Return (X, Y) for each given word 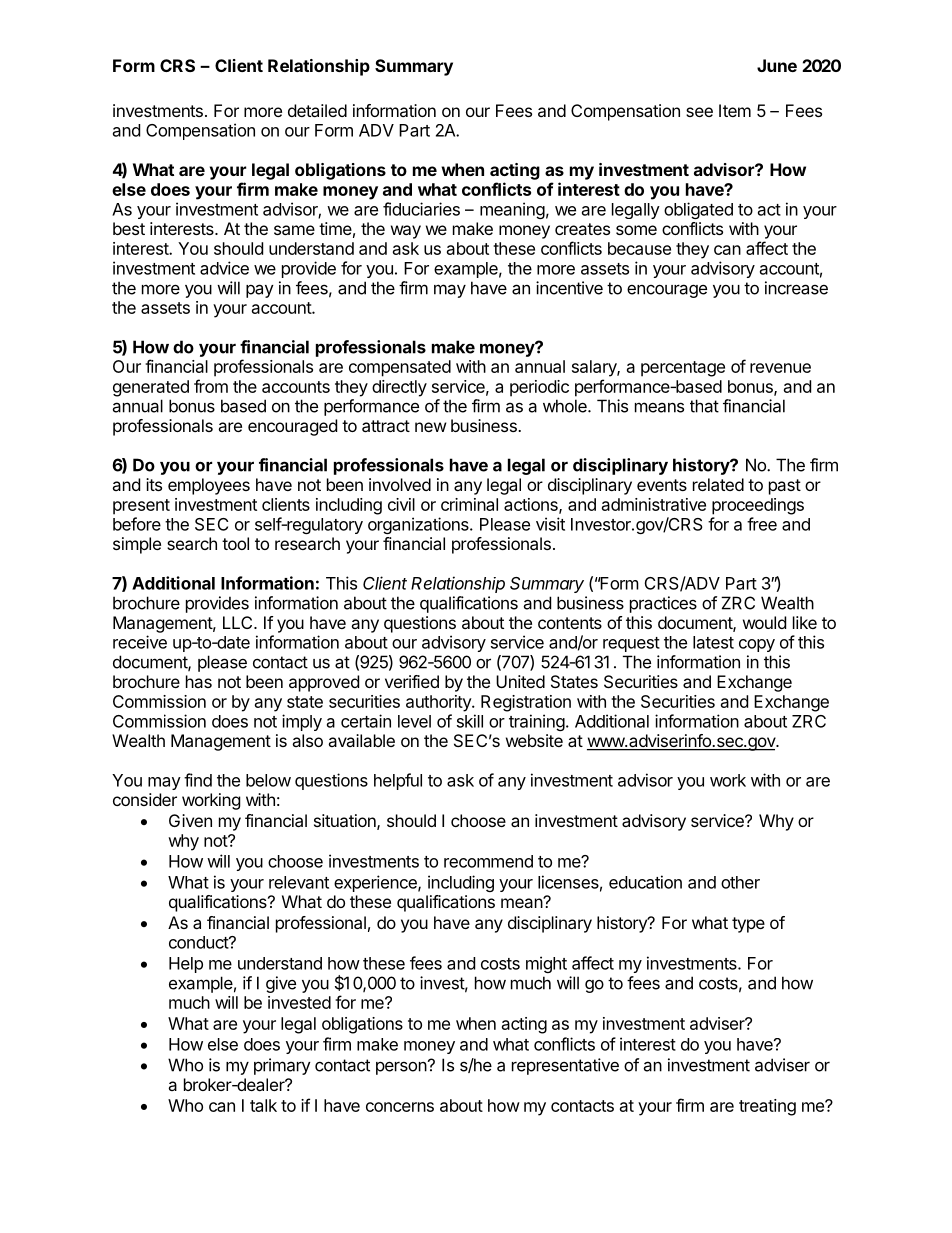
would (764, 622)
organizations (419, 525)
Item (735, 110)
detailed (317, 110)
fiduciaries (421, 209)
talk (263, 1105)
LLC (239, 622)
